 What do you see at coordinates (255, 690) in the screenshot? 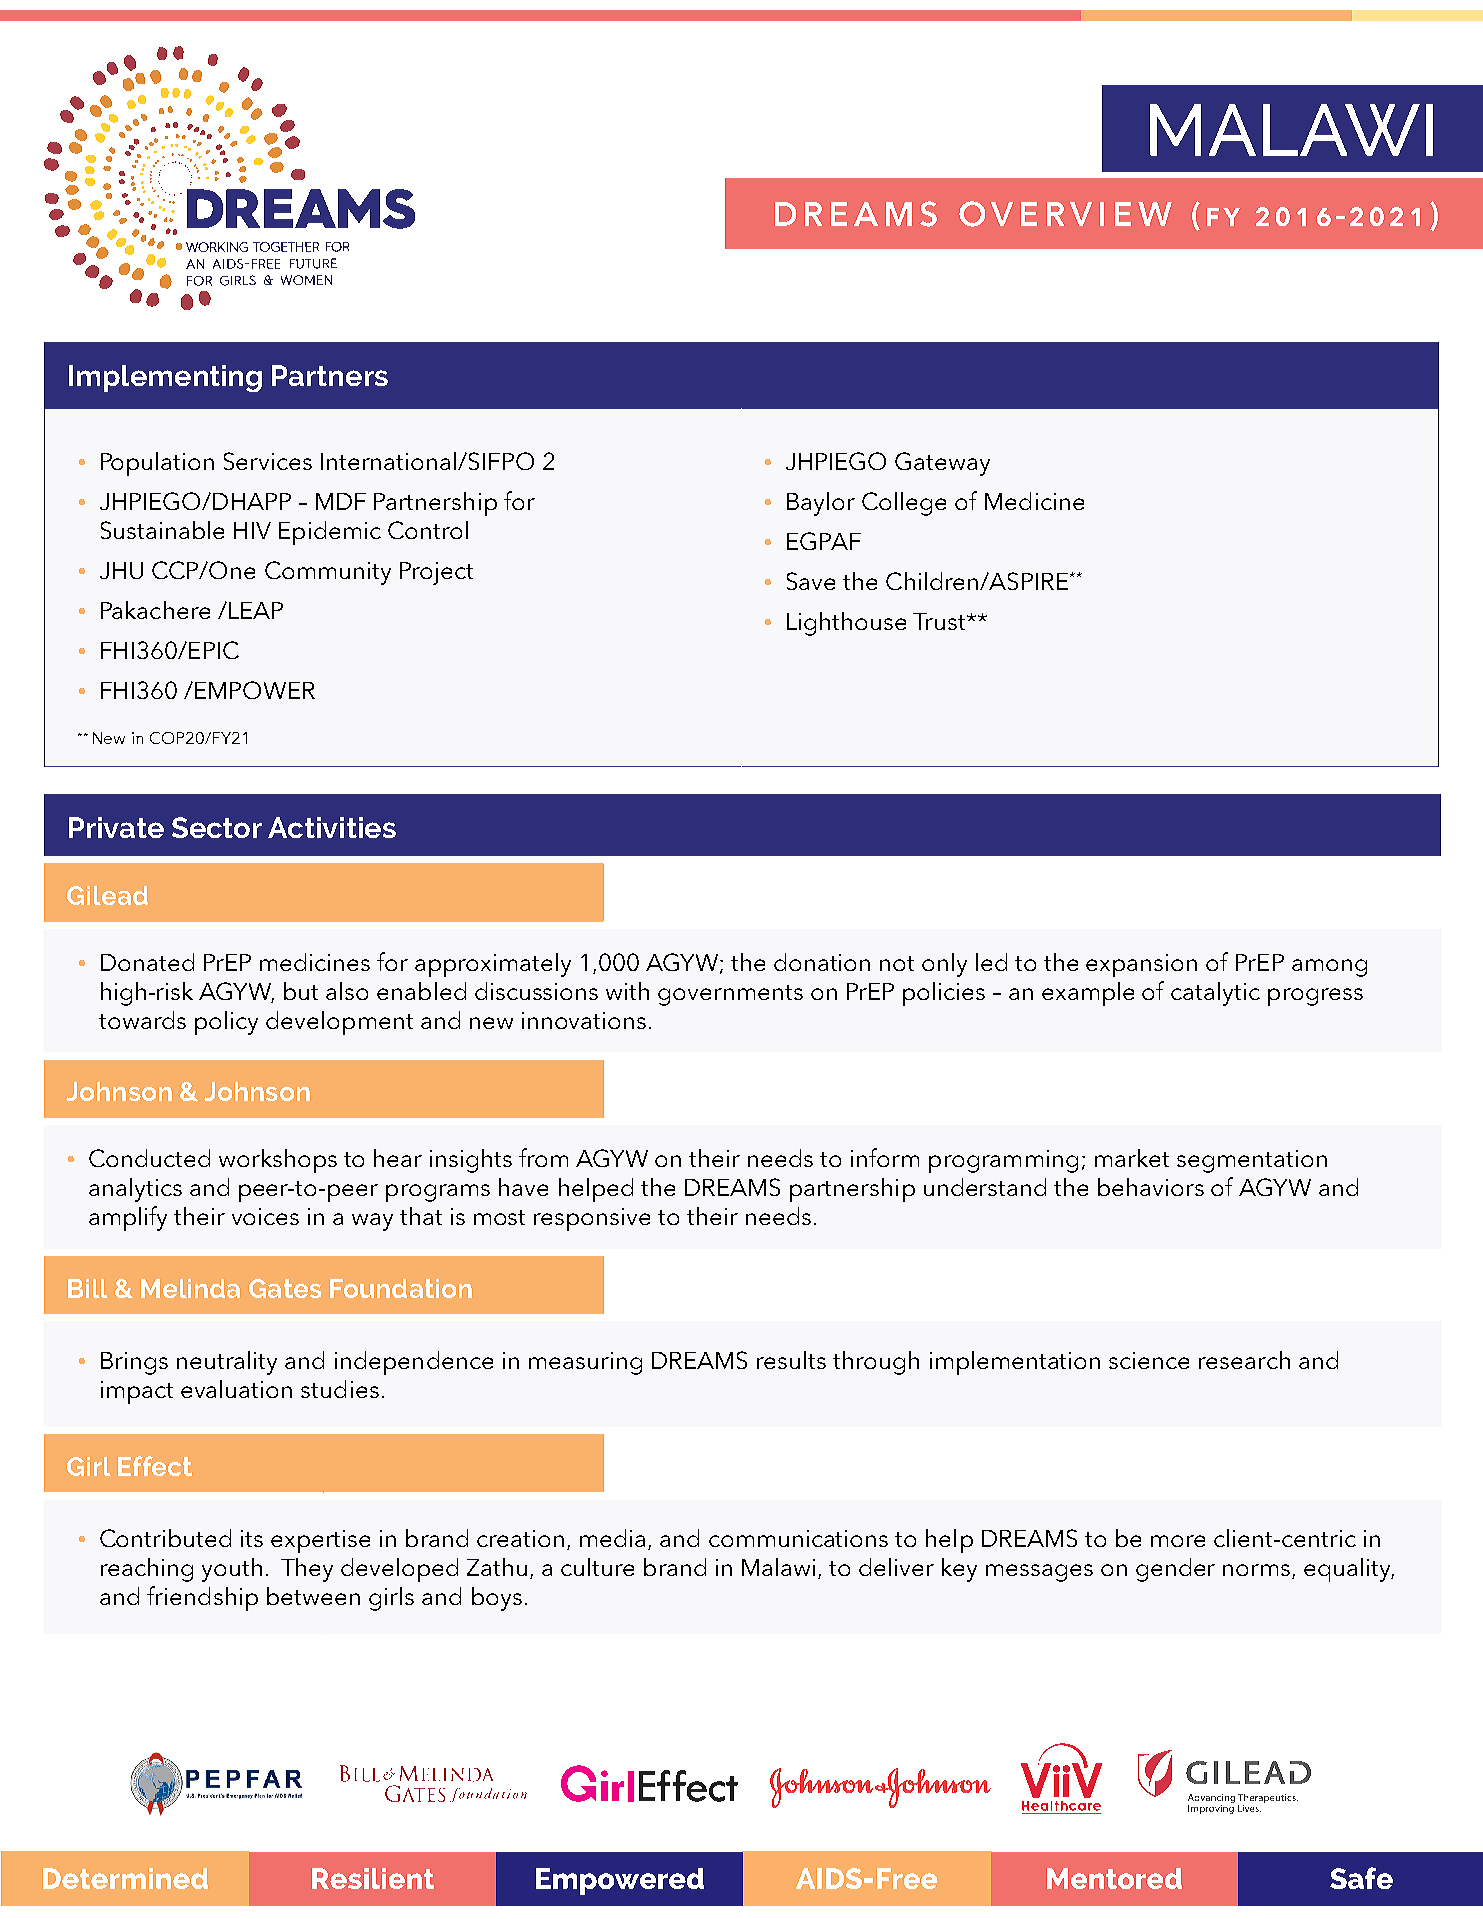
I see `EMPOWER` at bounding box center [255, 690].
